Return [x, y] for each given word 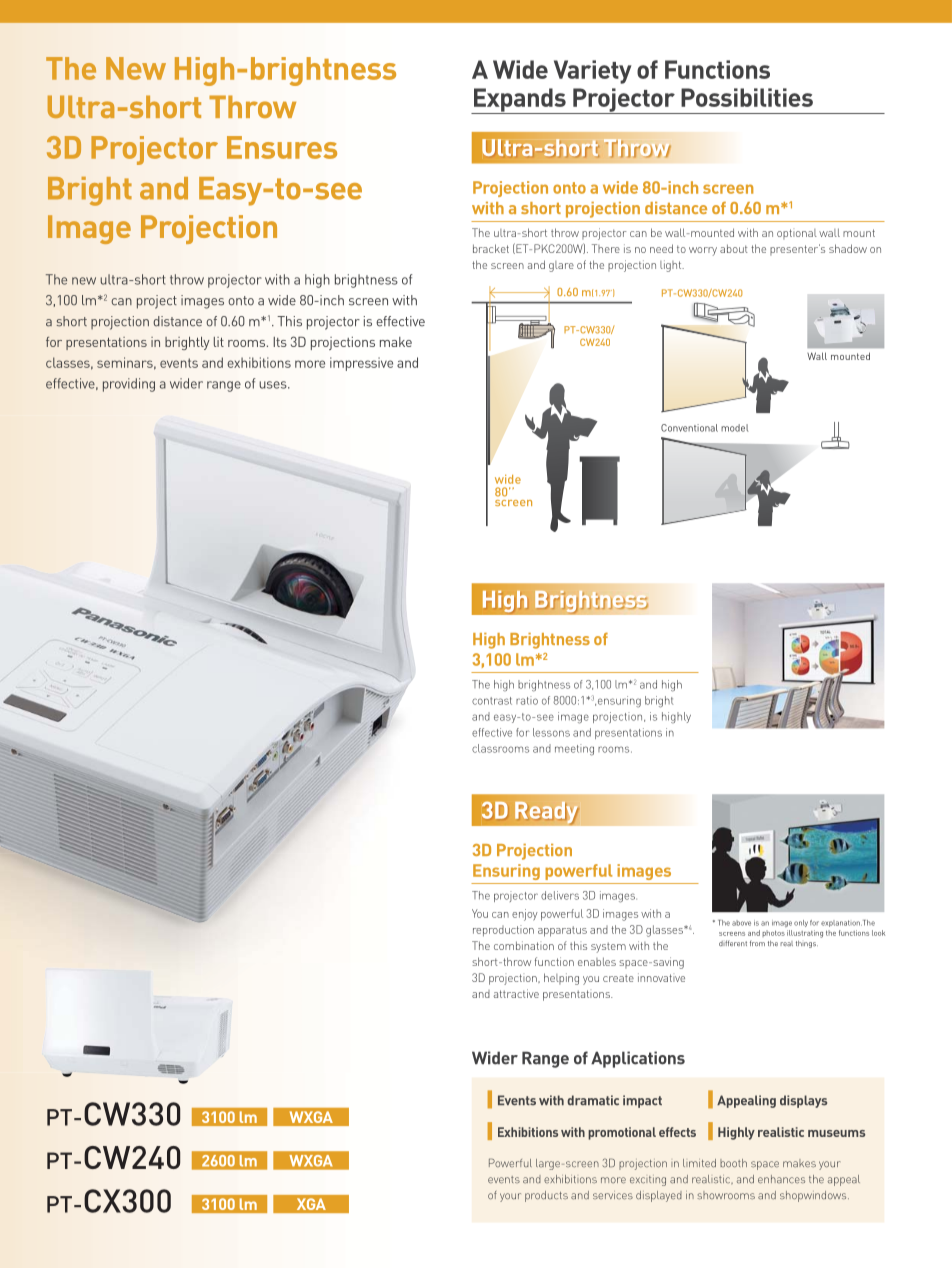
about [734, 248]
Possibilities [747, 97]
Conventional [689, 428]
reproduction [503, 931]
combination [524, 945]
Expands [519, 101]
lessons [551, 732]
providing [129, 385]
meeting [574, 750]
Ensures [282, 147]
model [734, 428]
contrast [492, 701]
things [807, 944]
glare [561, 266]
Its [280, 342]
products [546, 1196]
